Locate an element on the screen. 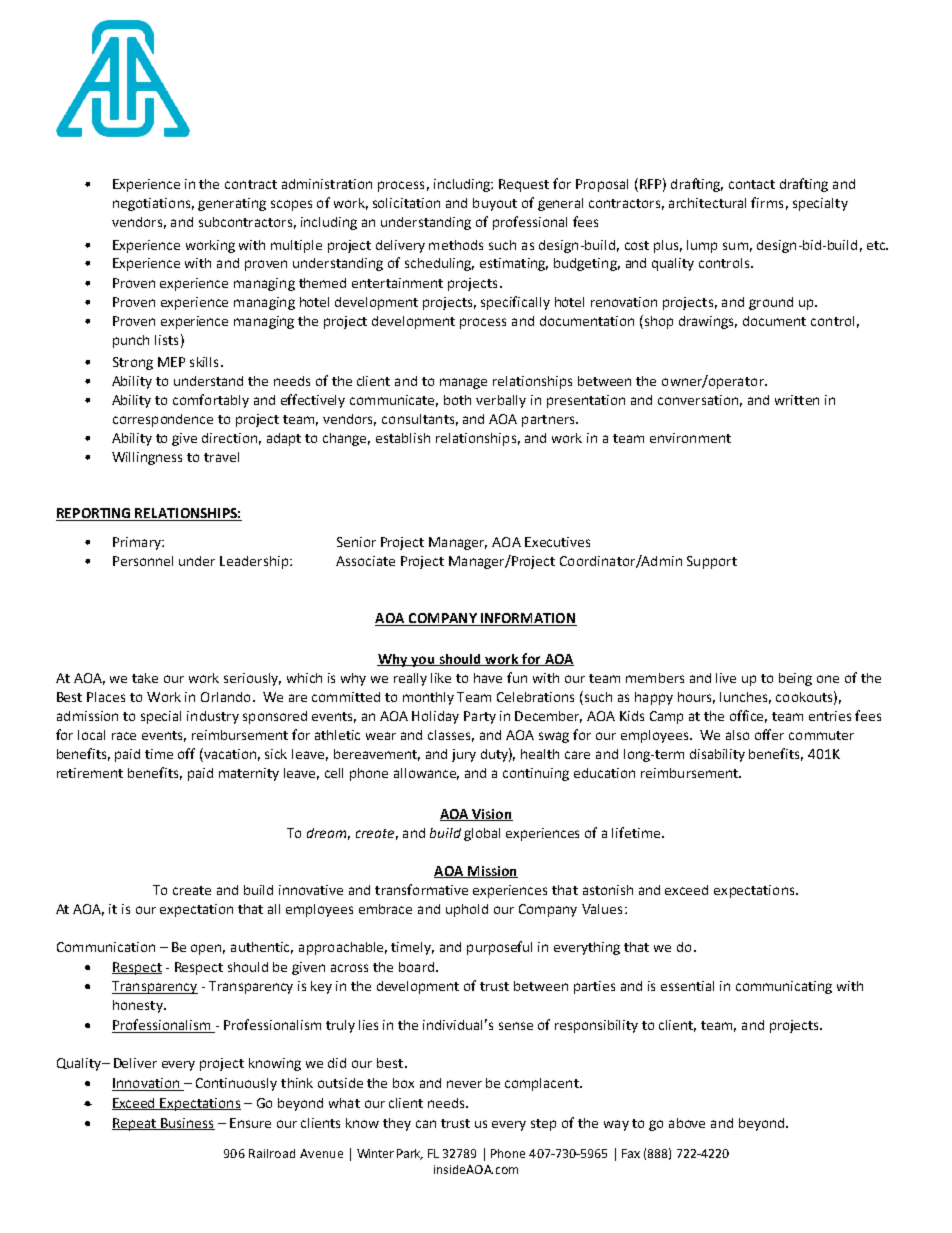 Image resolution: width=952 pixels, height=1233 pixels. take is located at coordinates (145, 678).
